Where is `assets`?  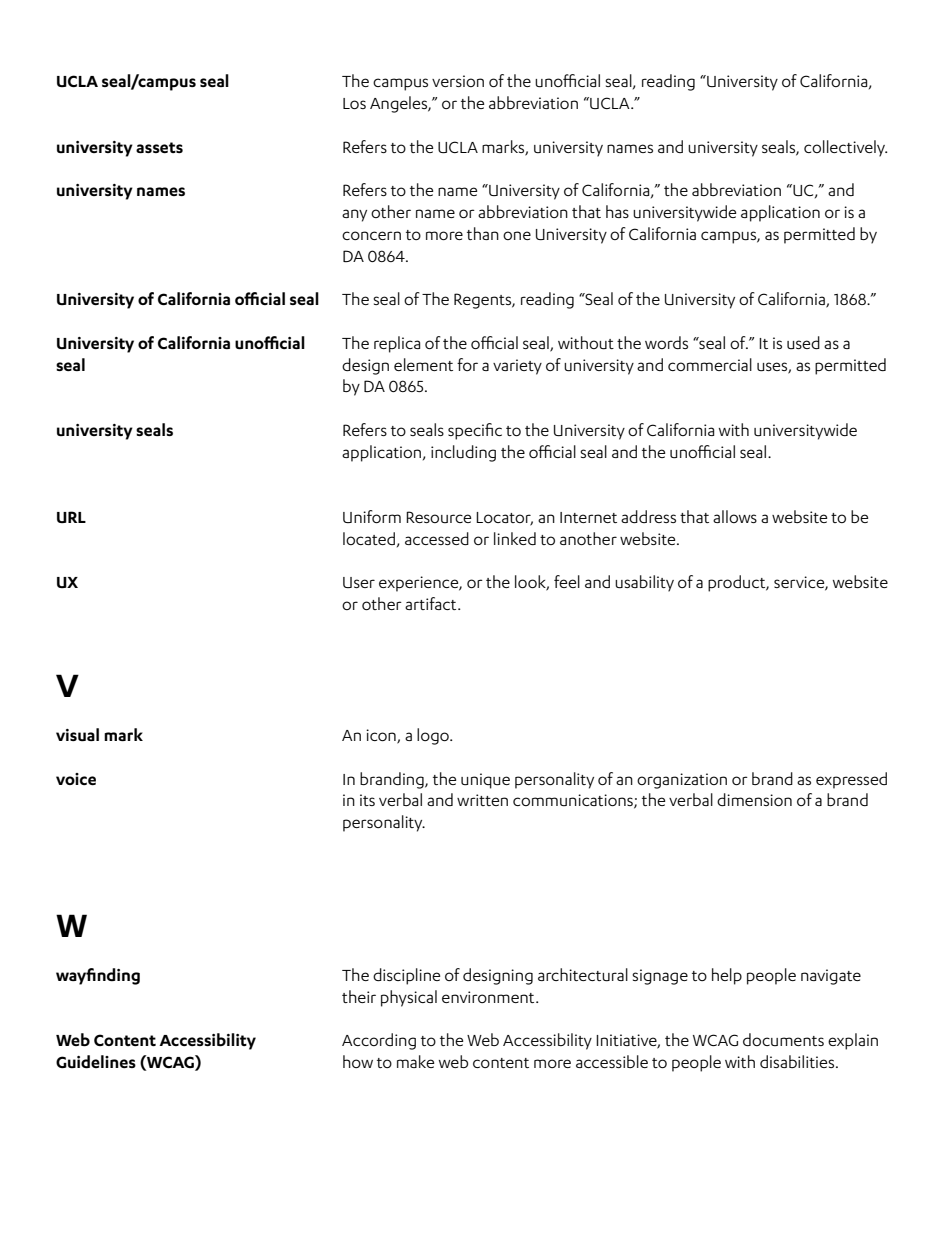 assets is located at coordinates (159, 147).
